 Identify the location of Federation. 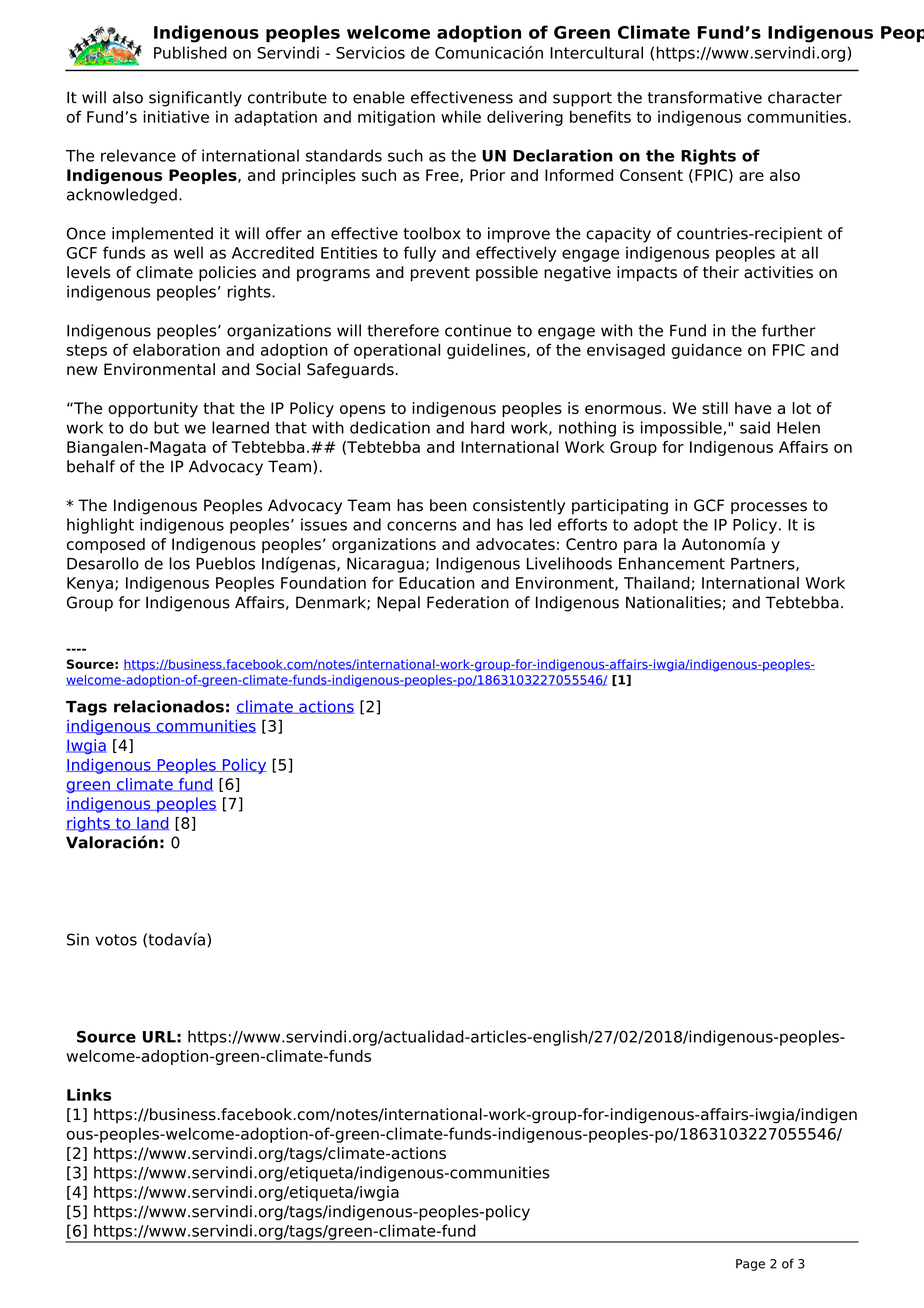
(468, 602).
